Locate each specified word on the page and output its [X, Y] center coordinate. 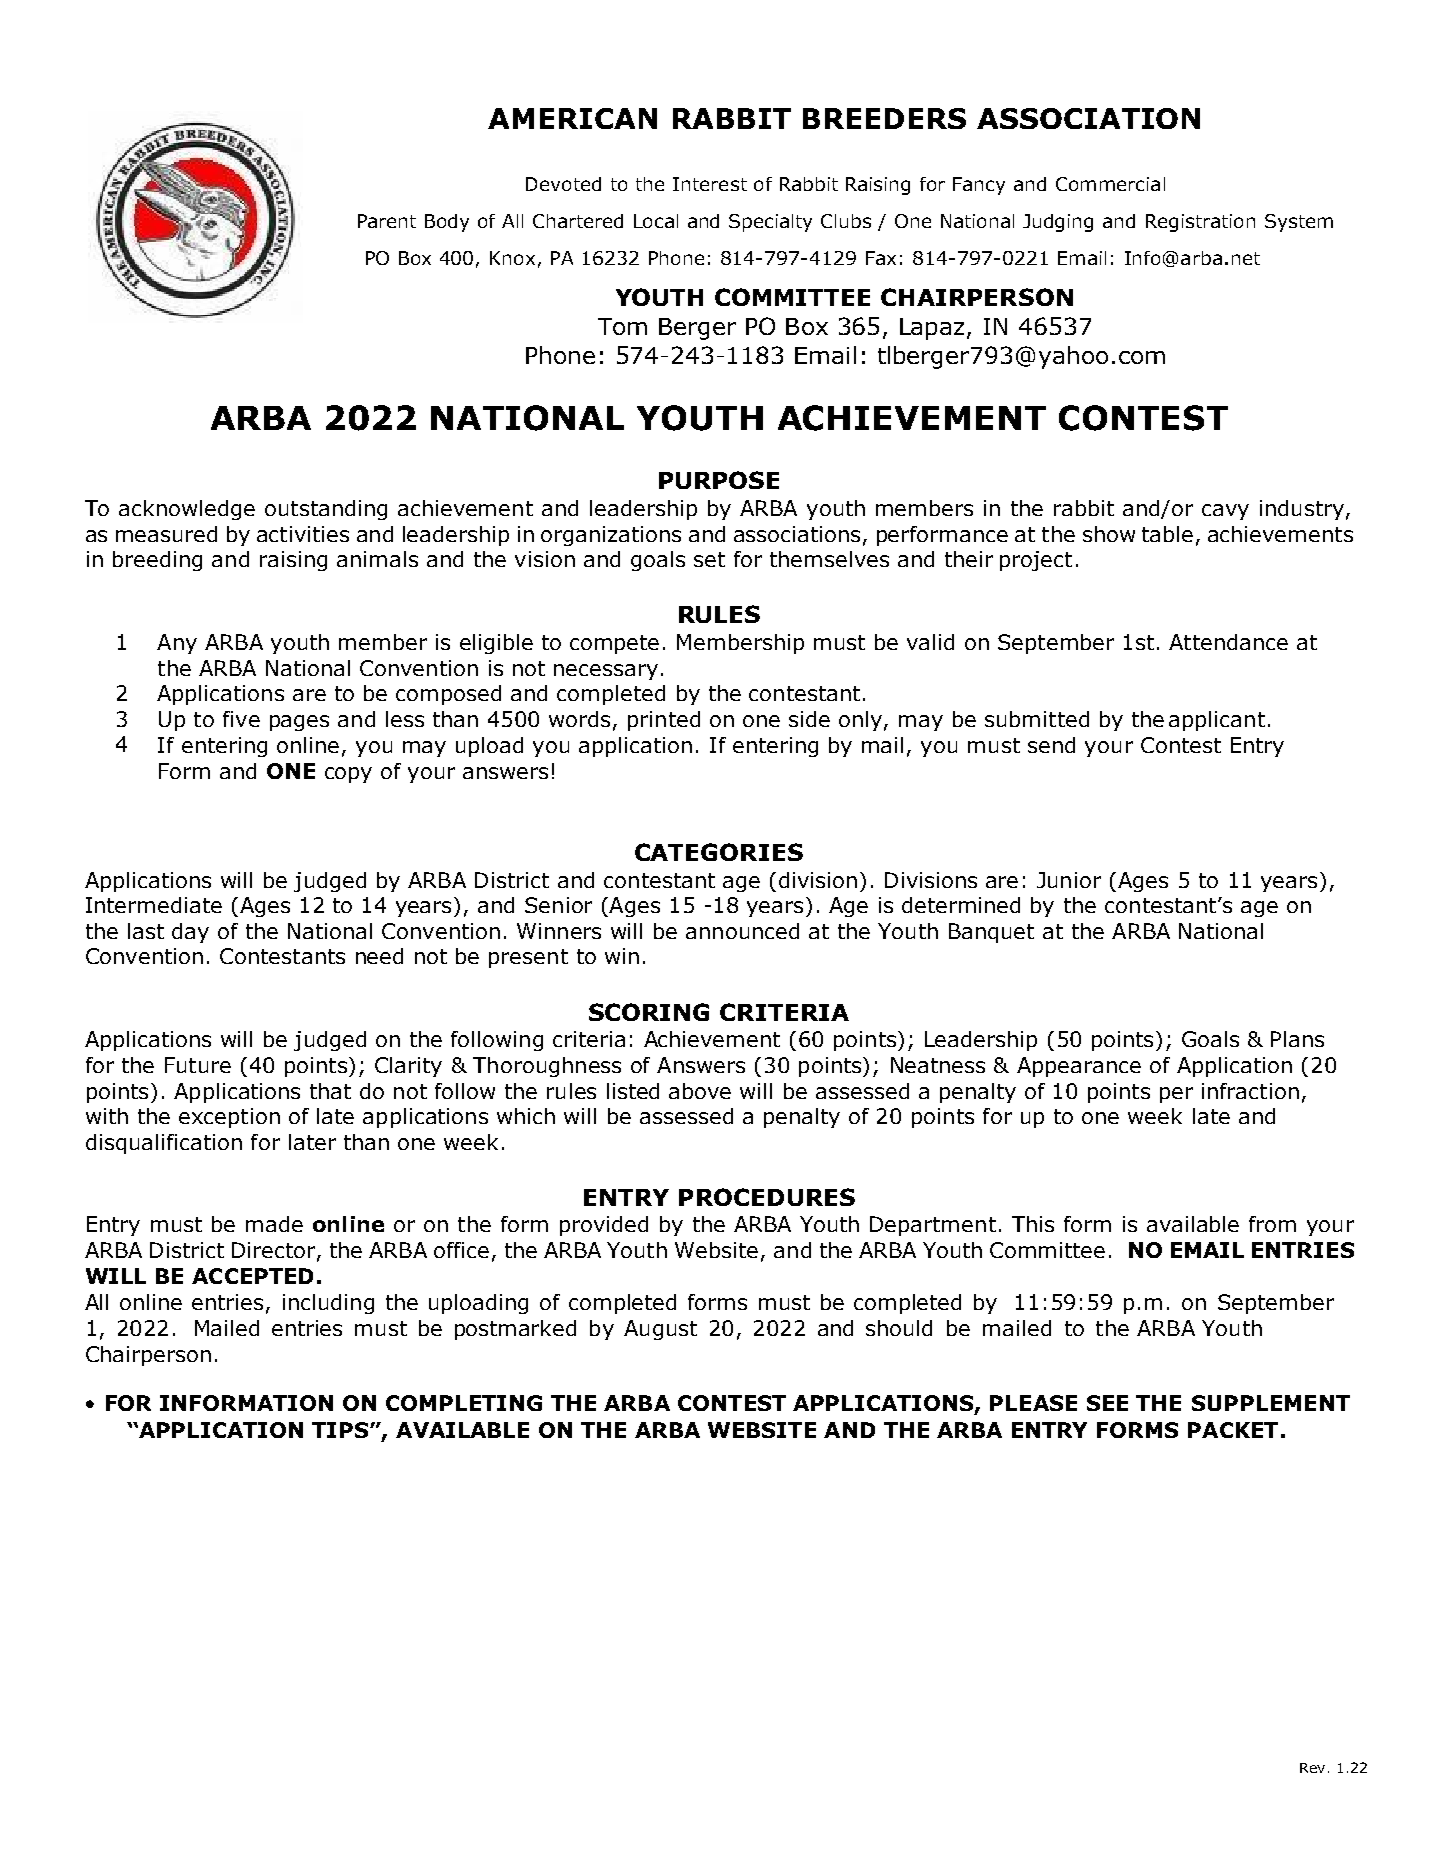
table [1167, 534]
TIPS [341, 1430]
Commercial [1110, 184]
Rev [1312, 1768]
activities [303, 534]
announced [742, 931]
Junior [1069, 880]
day [190, 933]
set [709, 559]
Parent [387, 221]
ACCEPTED [252, 1276]
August [660, 1330]
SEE [1107, 1403]
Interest [710, 184]
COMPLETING [464, 1403]
